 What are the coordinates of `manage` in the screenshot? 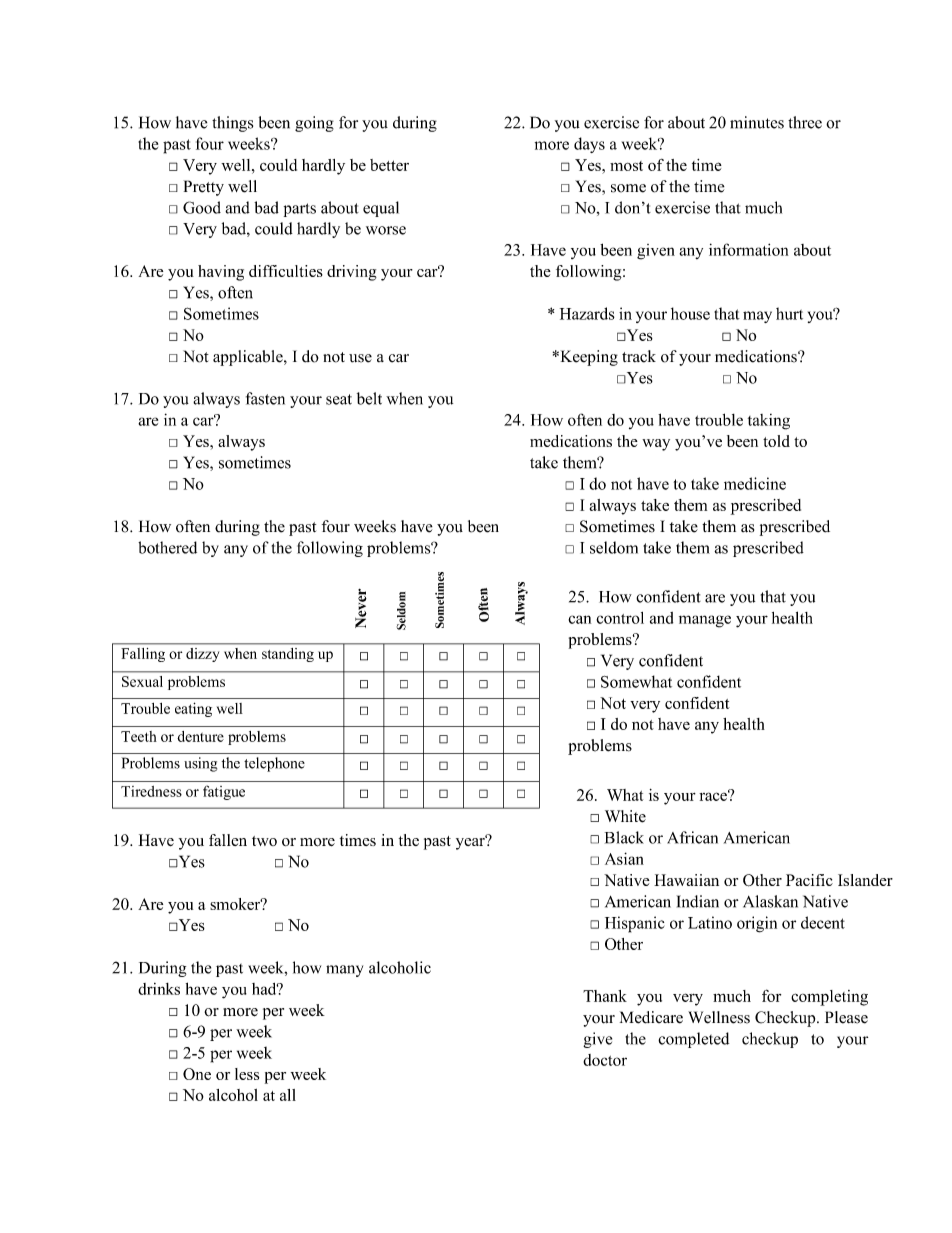 It's located at (705, 621).
